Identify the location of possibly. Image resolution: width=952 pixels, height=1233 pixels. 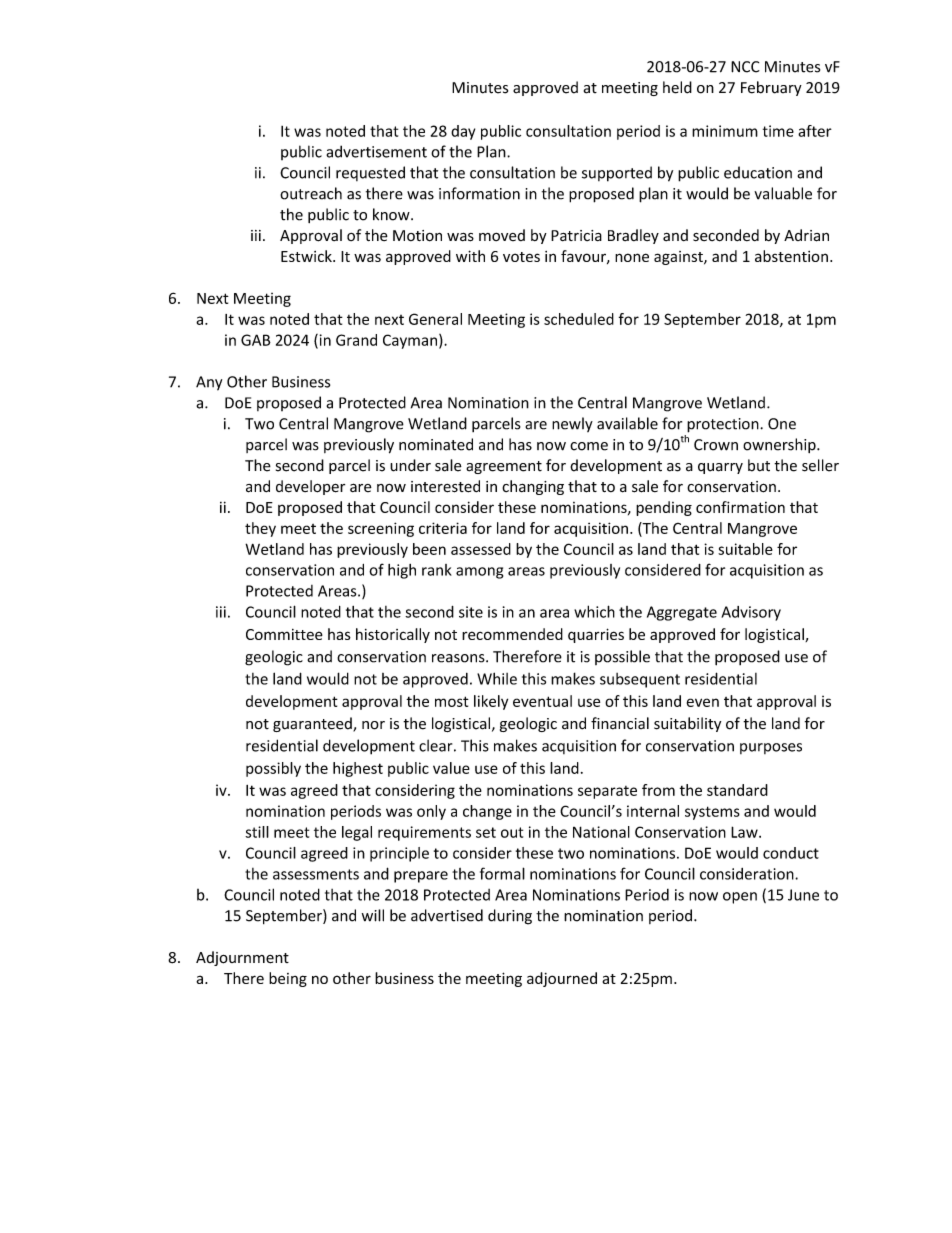
(273, 769).
